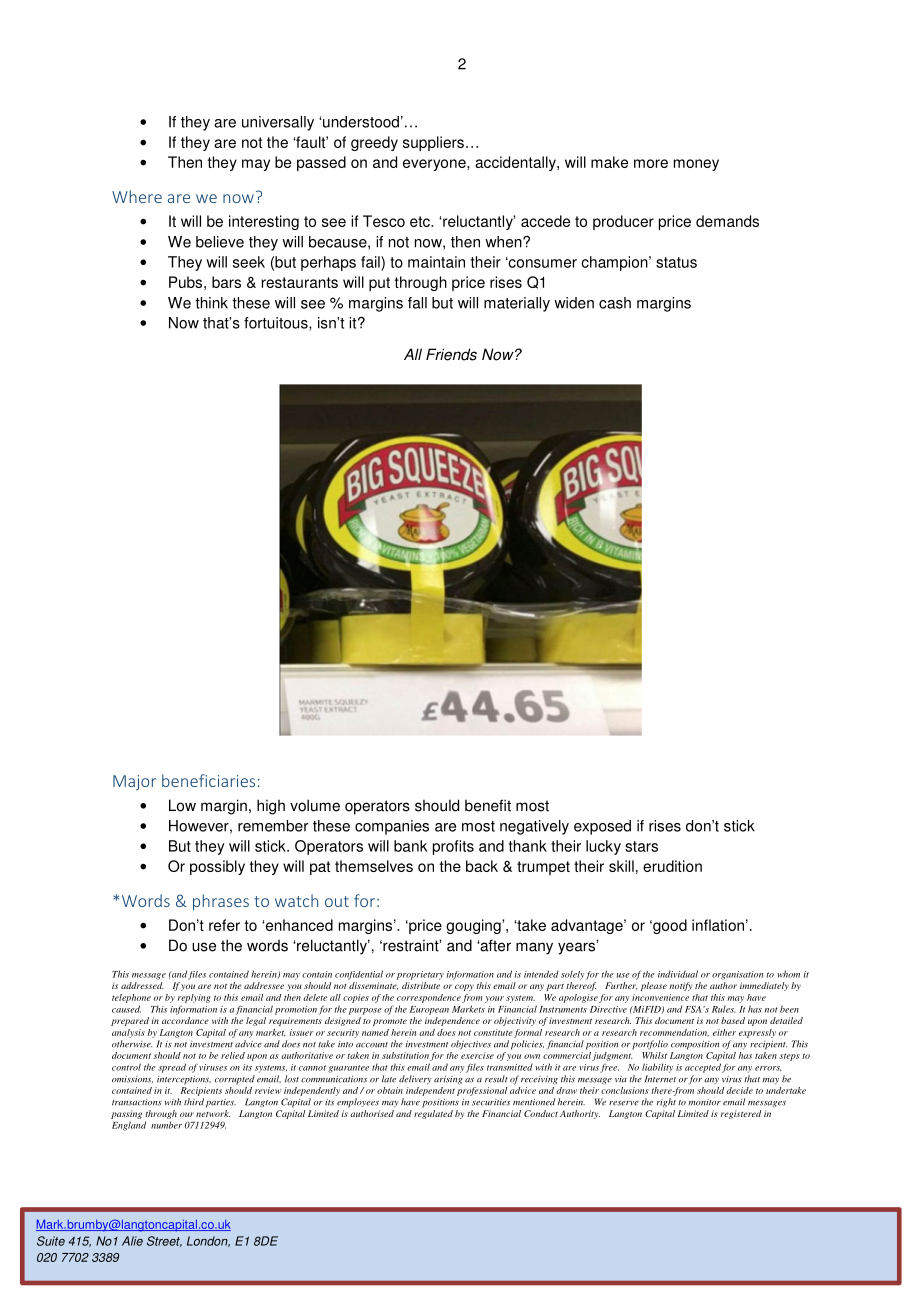 This document has width=924, height=1308. Describe the element at coordinates (696, 165) in the document. I see `money` at that location.
